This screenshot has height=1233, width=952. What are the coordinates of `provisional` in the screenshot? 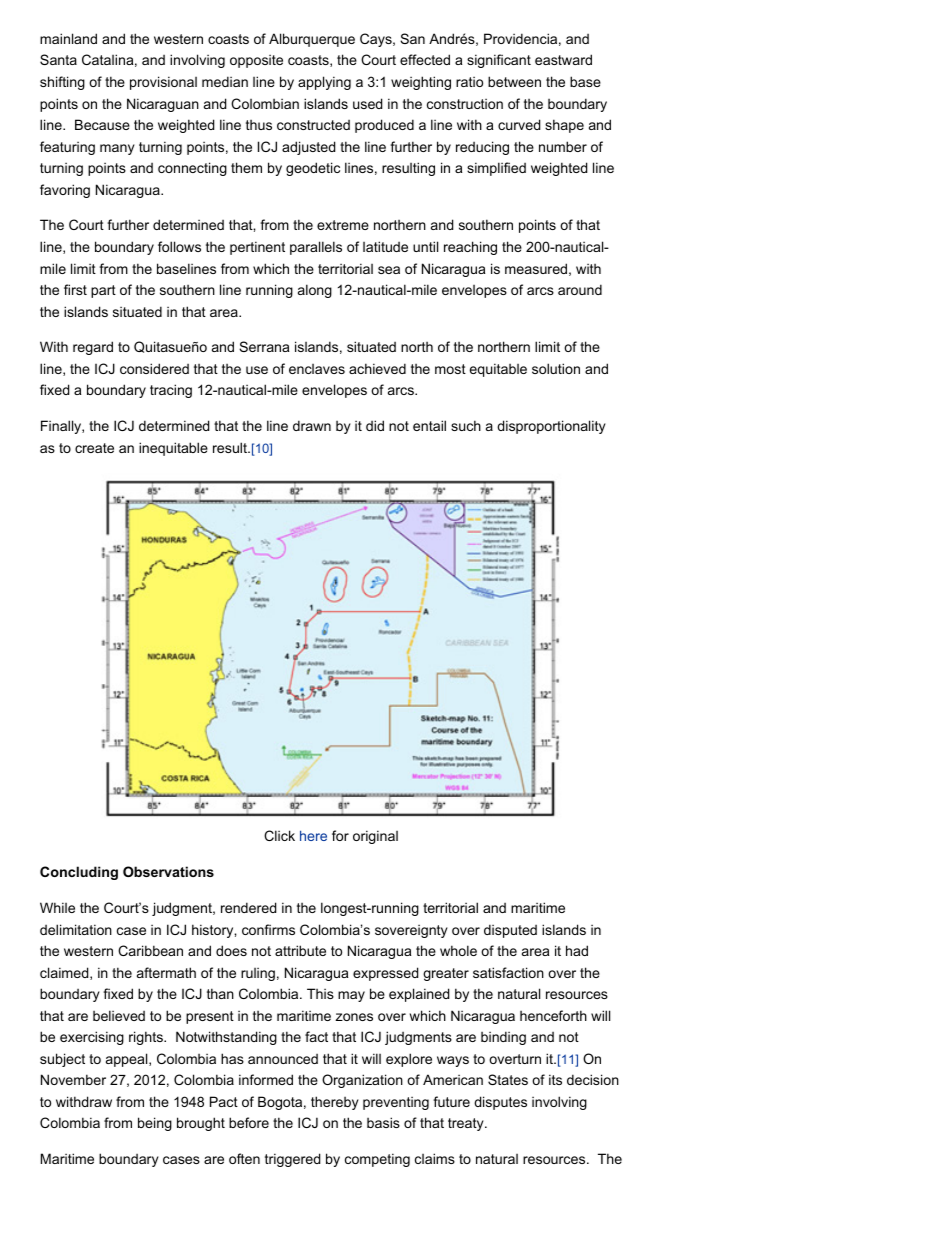 It's located at (163, 83).
